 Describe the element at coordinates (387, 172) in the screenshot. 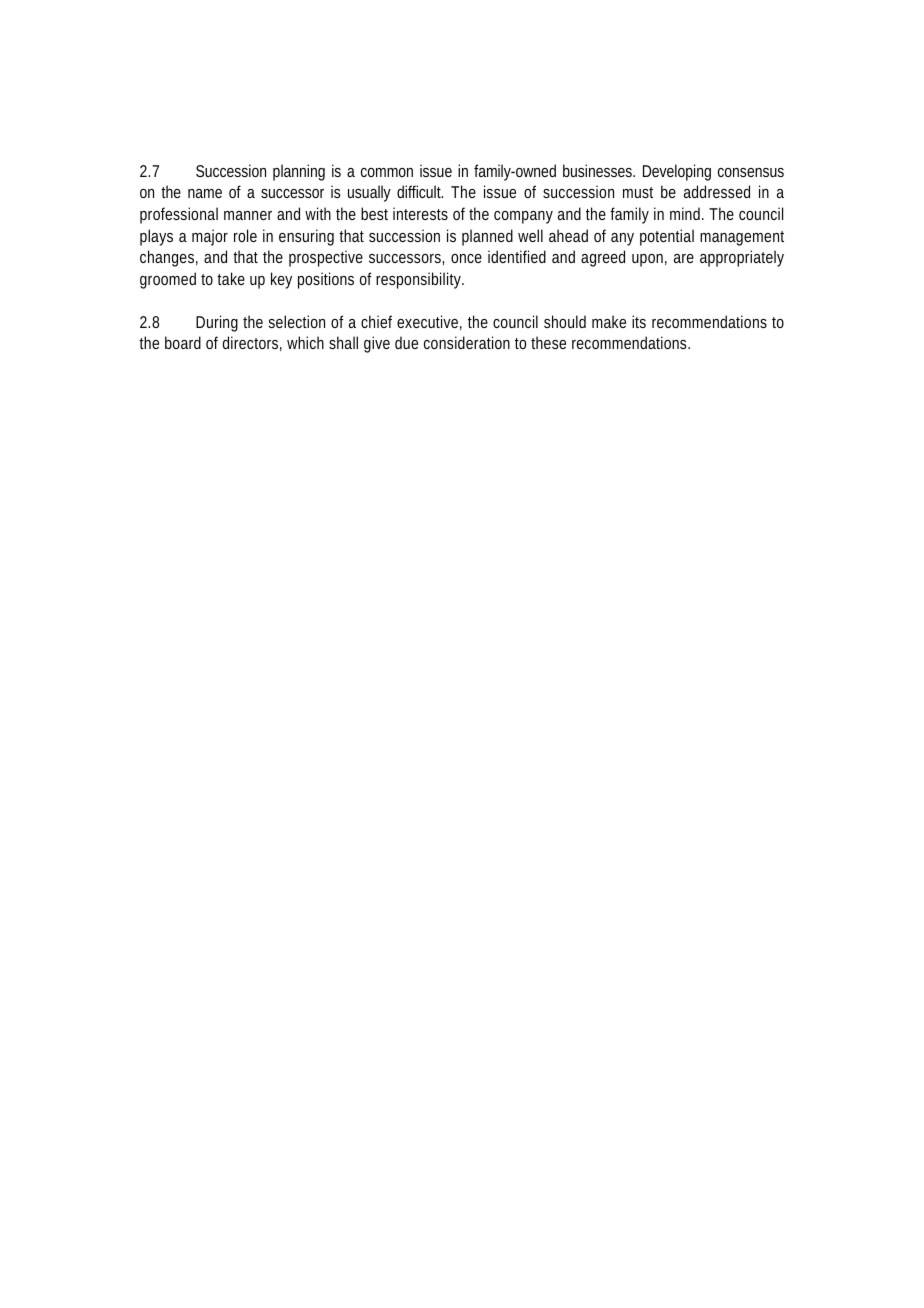

I see `common` at that location.
